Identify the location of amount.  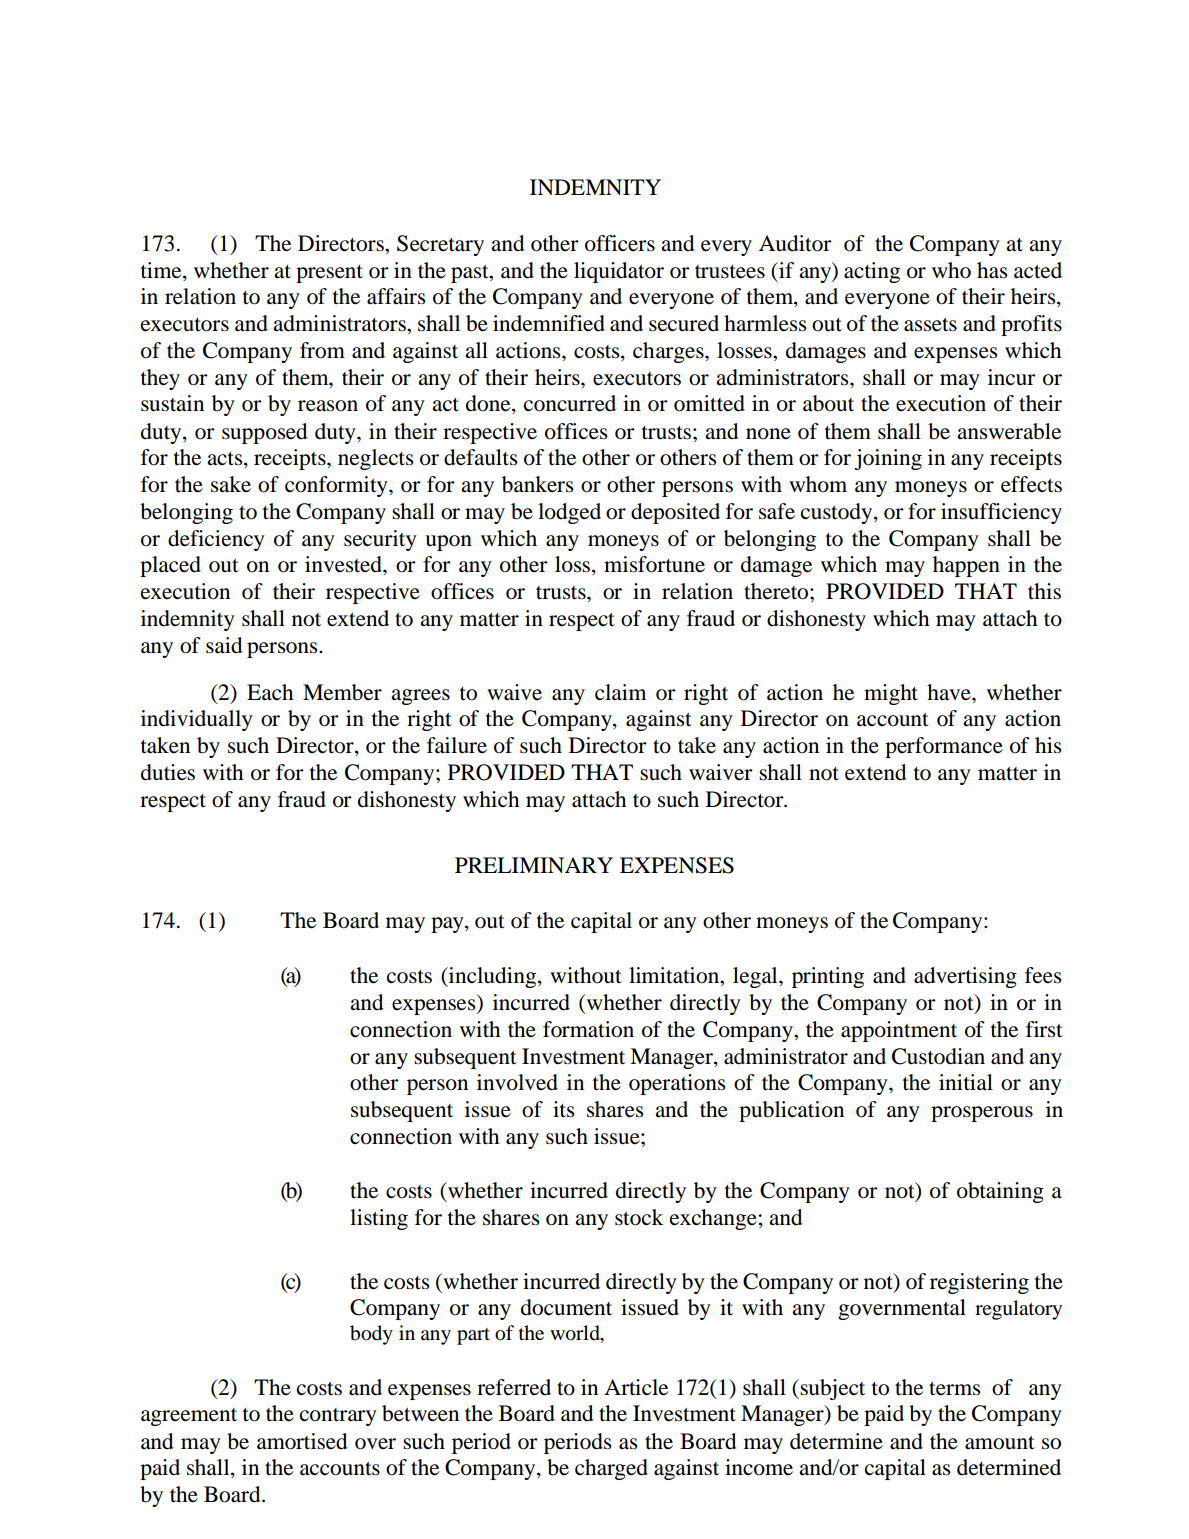
(1000, 1443).
